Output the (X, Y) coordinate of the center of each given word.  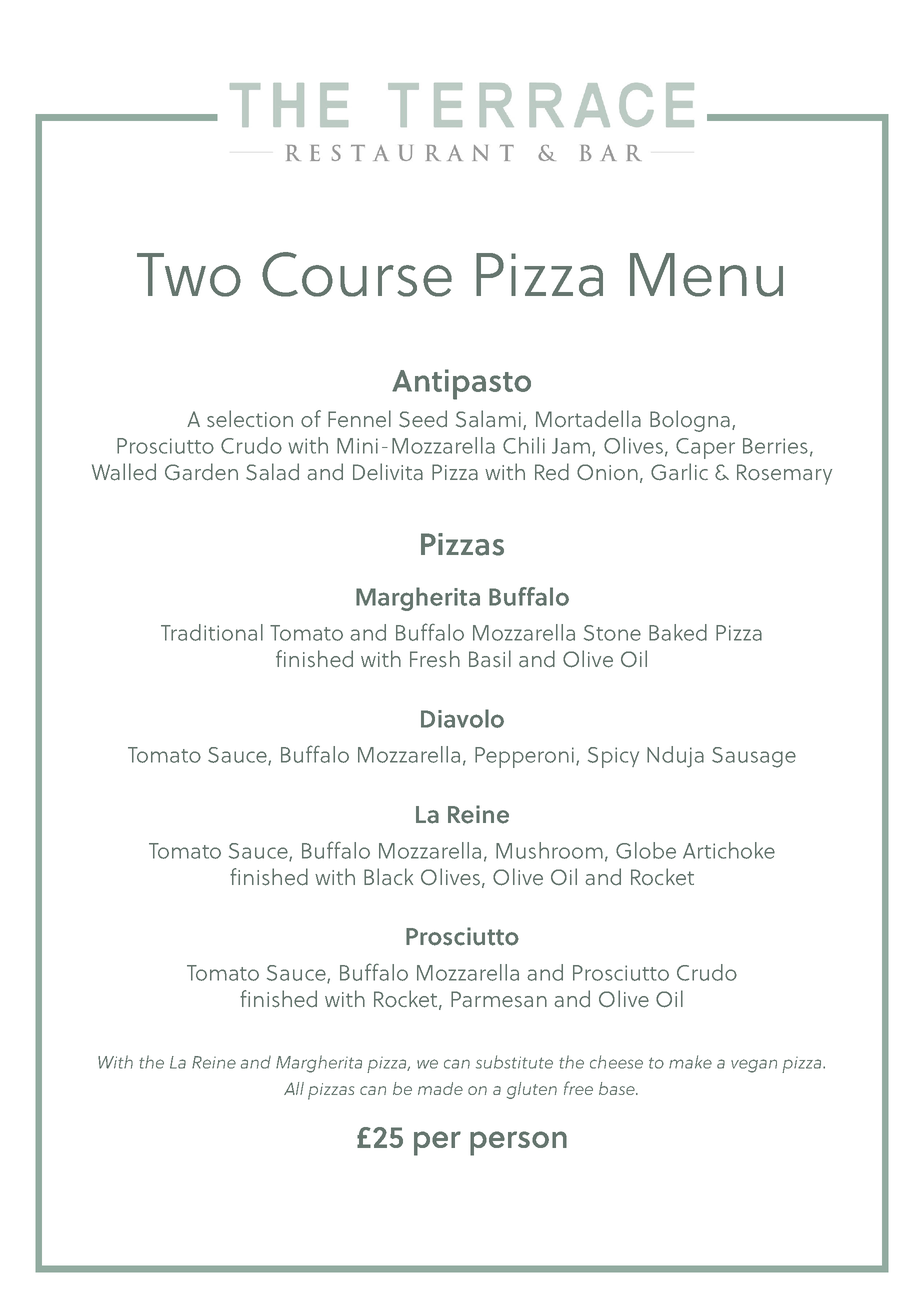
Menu (706, 275)
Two (189, 275)
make (690, 1062)
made (440, 1088)
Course (357, 274)
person (518, 1143)
